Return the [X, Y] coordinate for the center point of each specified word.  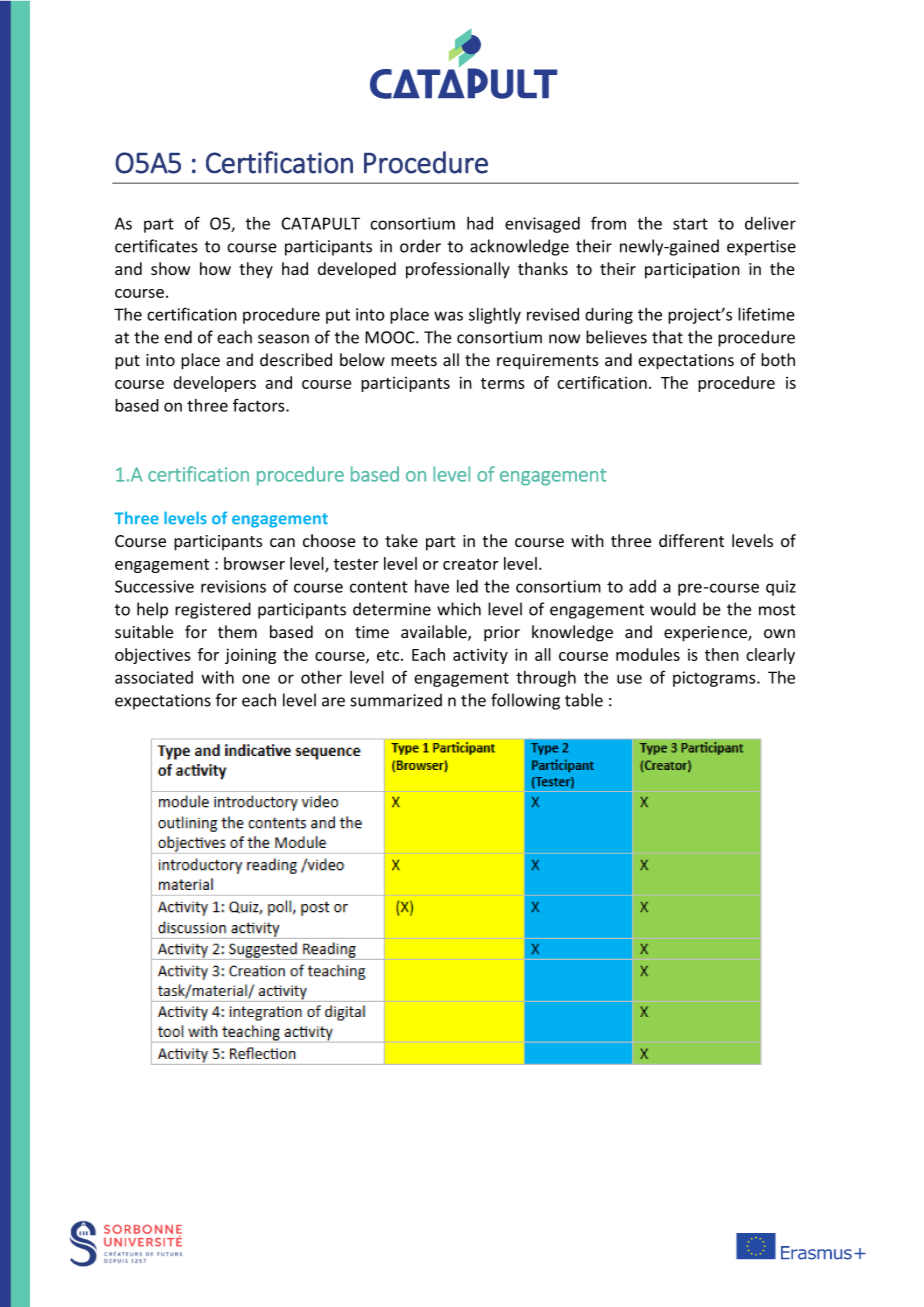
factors [260, 405]
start [690, 224]
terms [503, 383]
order [420, 246]
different [691, 541]
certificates [156, 246]
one [256, 679]
